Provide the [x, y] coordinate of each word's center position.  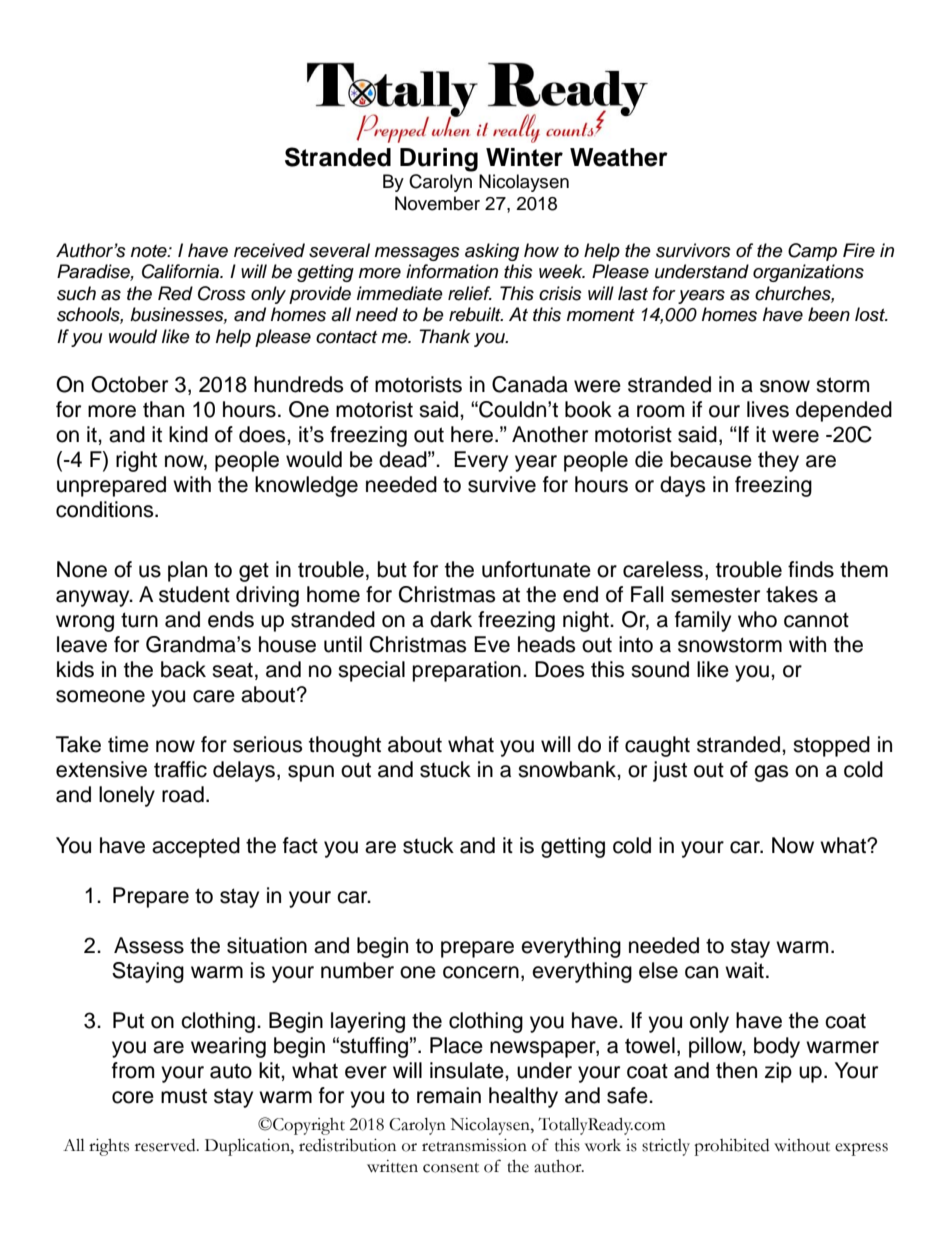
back [183, 669]
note [150, 251]
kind [188, 434]
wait [744, 970]
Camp [812, 252]
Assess [149, 945]
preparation [467, 671]
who [757, 619]
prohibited [731, 1147]
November [437, 203]
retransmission [474, 1145]
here [472, 434]
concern [481, 972]
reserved [166, 1145]
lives [768, 409]
